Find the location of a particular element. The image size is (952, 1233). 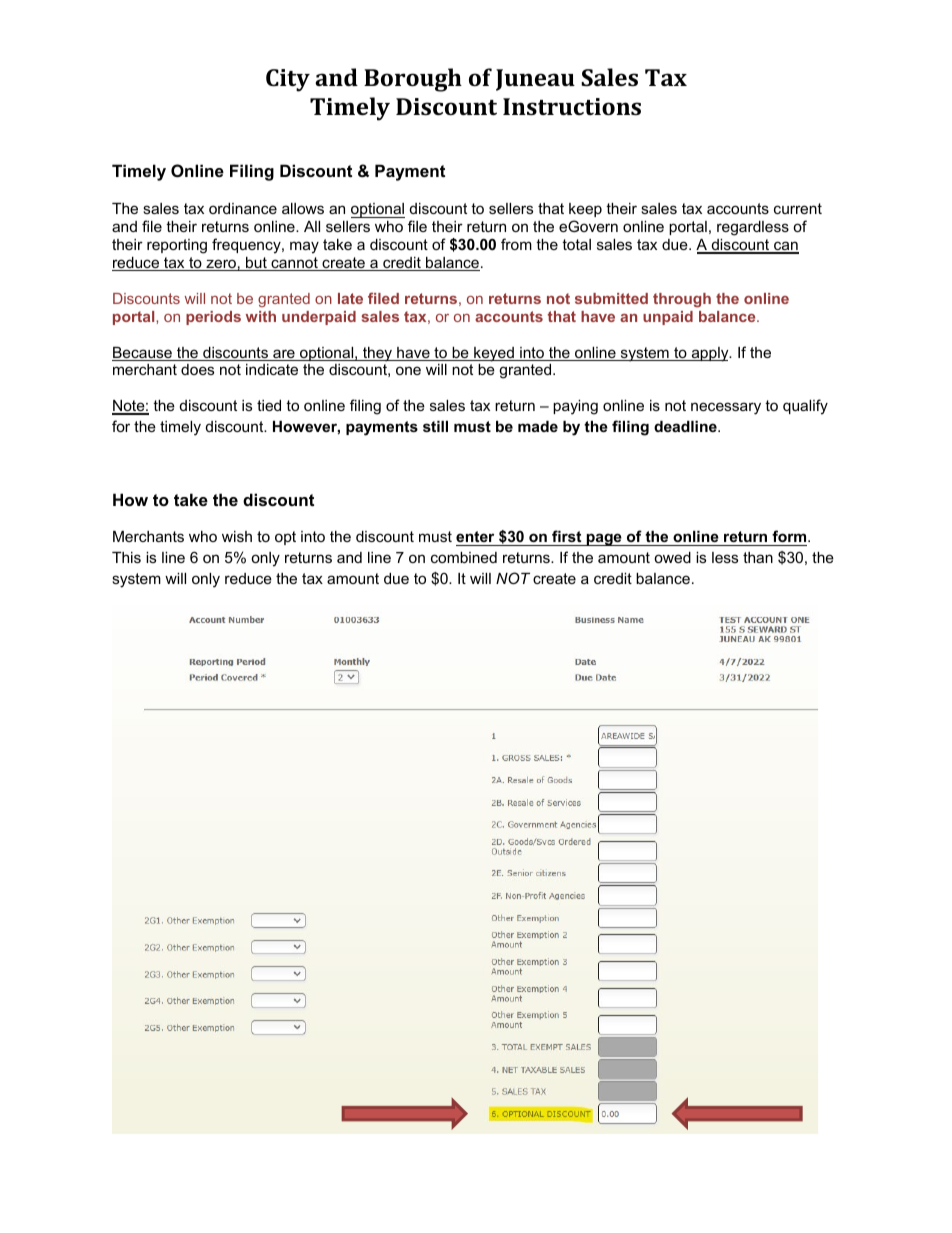

necessary is located at coordinates (726, 408).
